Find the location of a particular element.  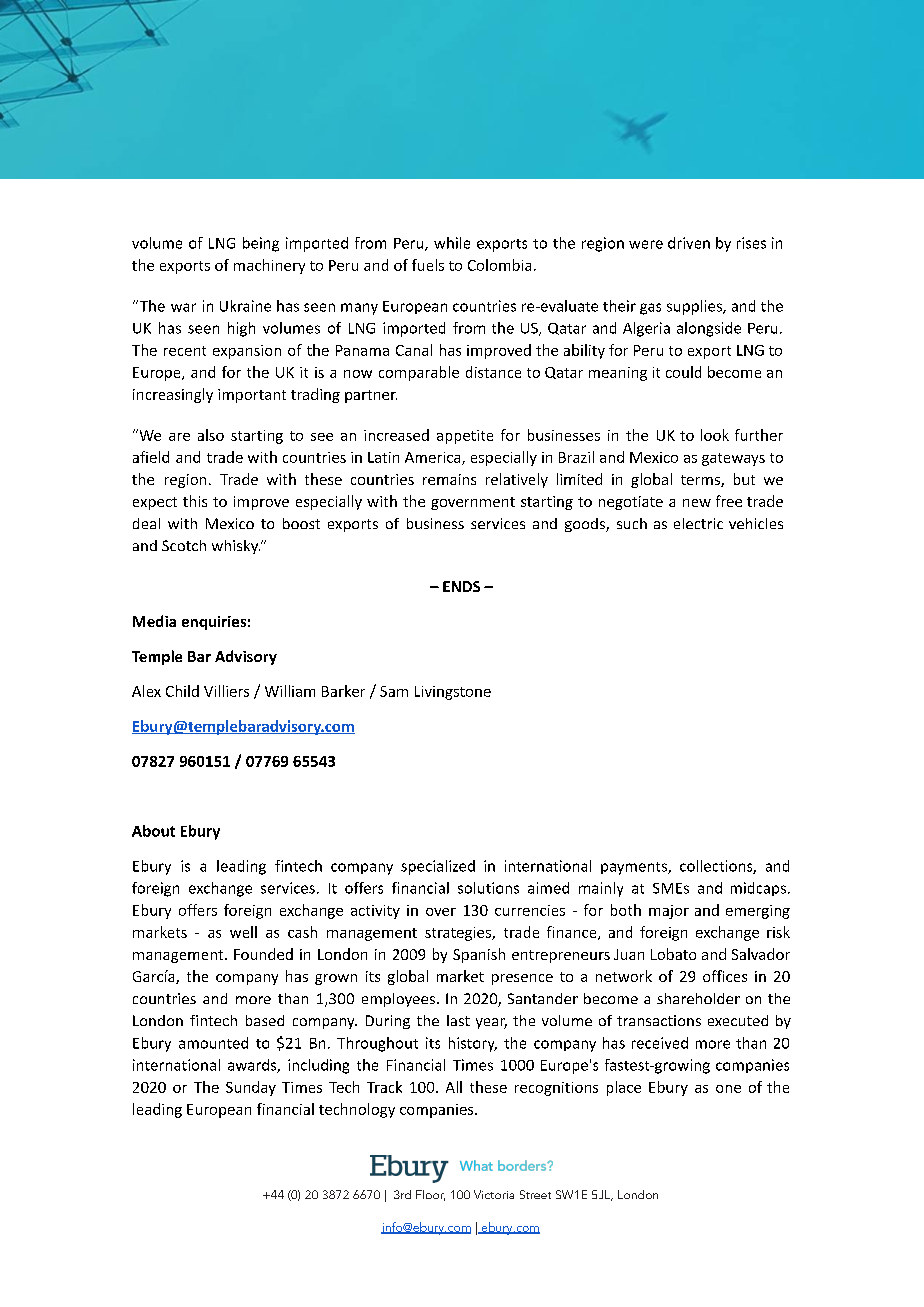

machinery is located at coordinates (269, 266).
